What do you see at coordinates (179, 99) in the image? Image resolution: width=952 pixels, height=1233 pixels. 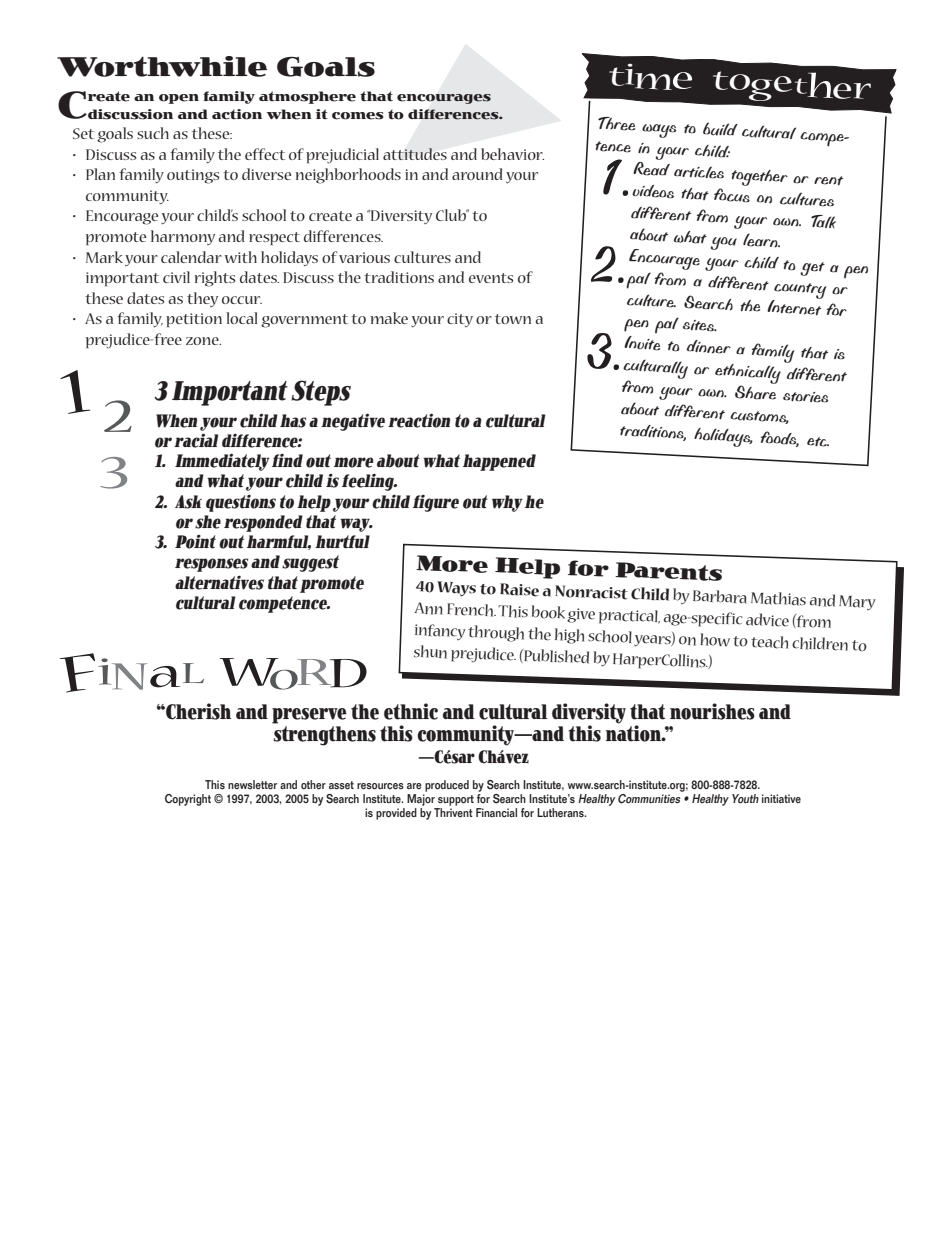 I see `open` at bounding box center [179, 99].
